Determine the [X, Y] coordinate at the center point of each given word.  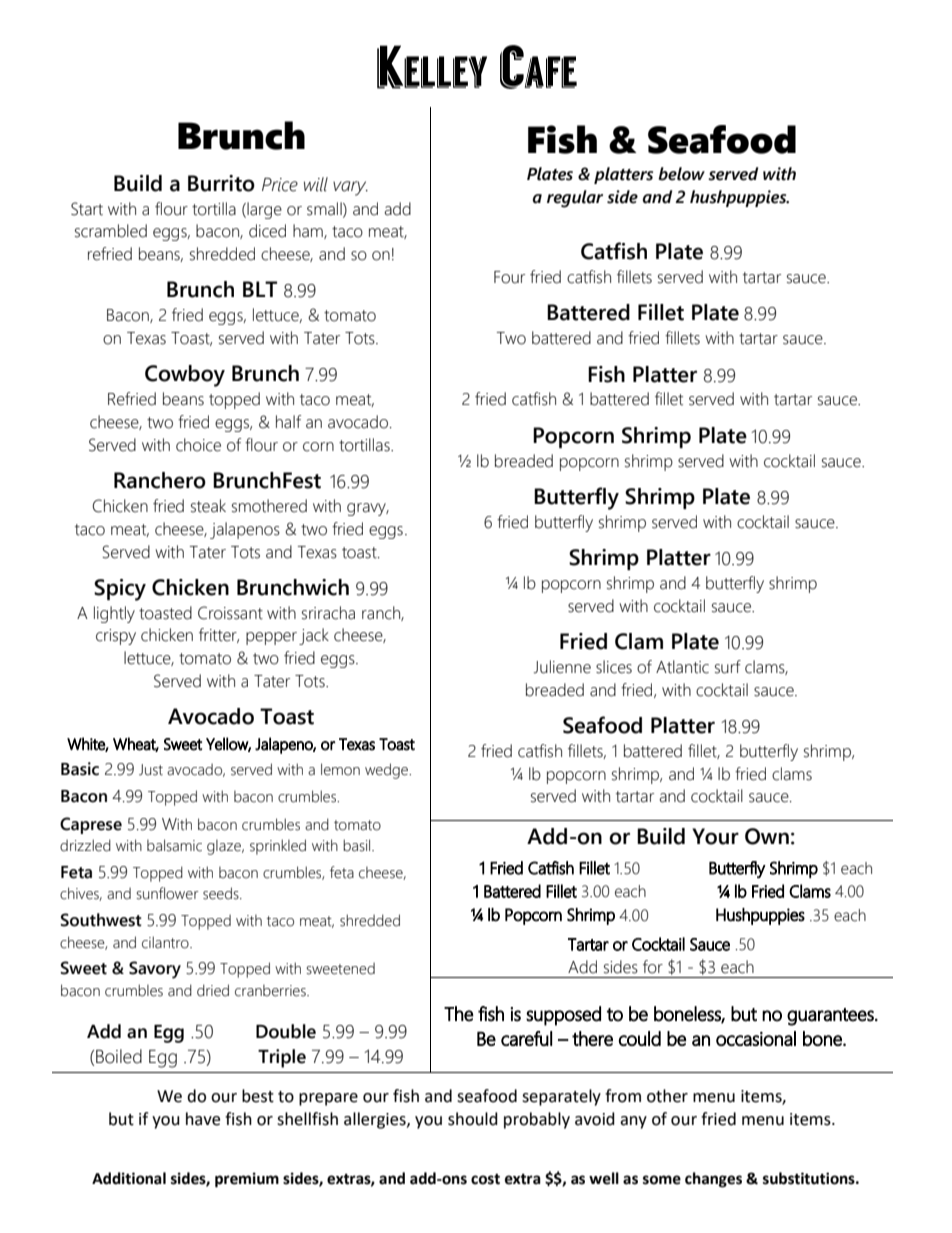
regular [575, 199]
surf [728, 667]
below [682, 174]
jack [314, 636]
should [473, 1119]
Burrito [221, 183]
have [203, 1119]
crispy [116, 637]
